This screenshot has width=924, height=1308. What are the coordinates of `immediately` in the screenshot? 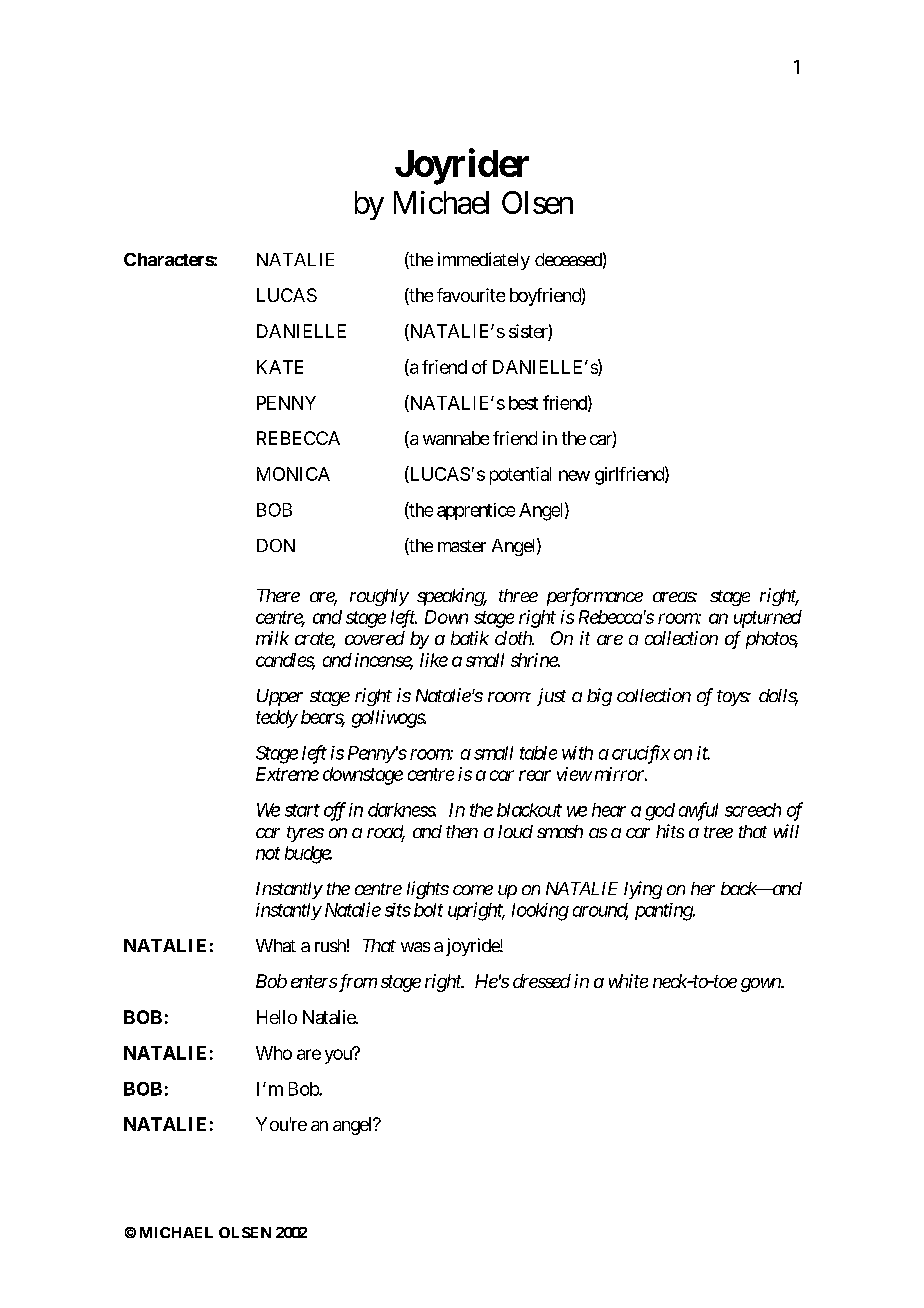 It's located at (484, 261).
